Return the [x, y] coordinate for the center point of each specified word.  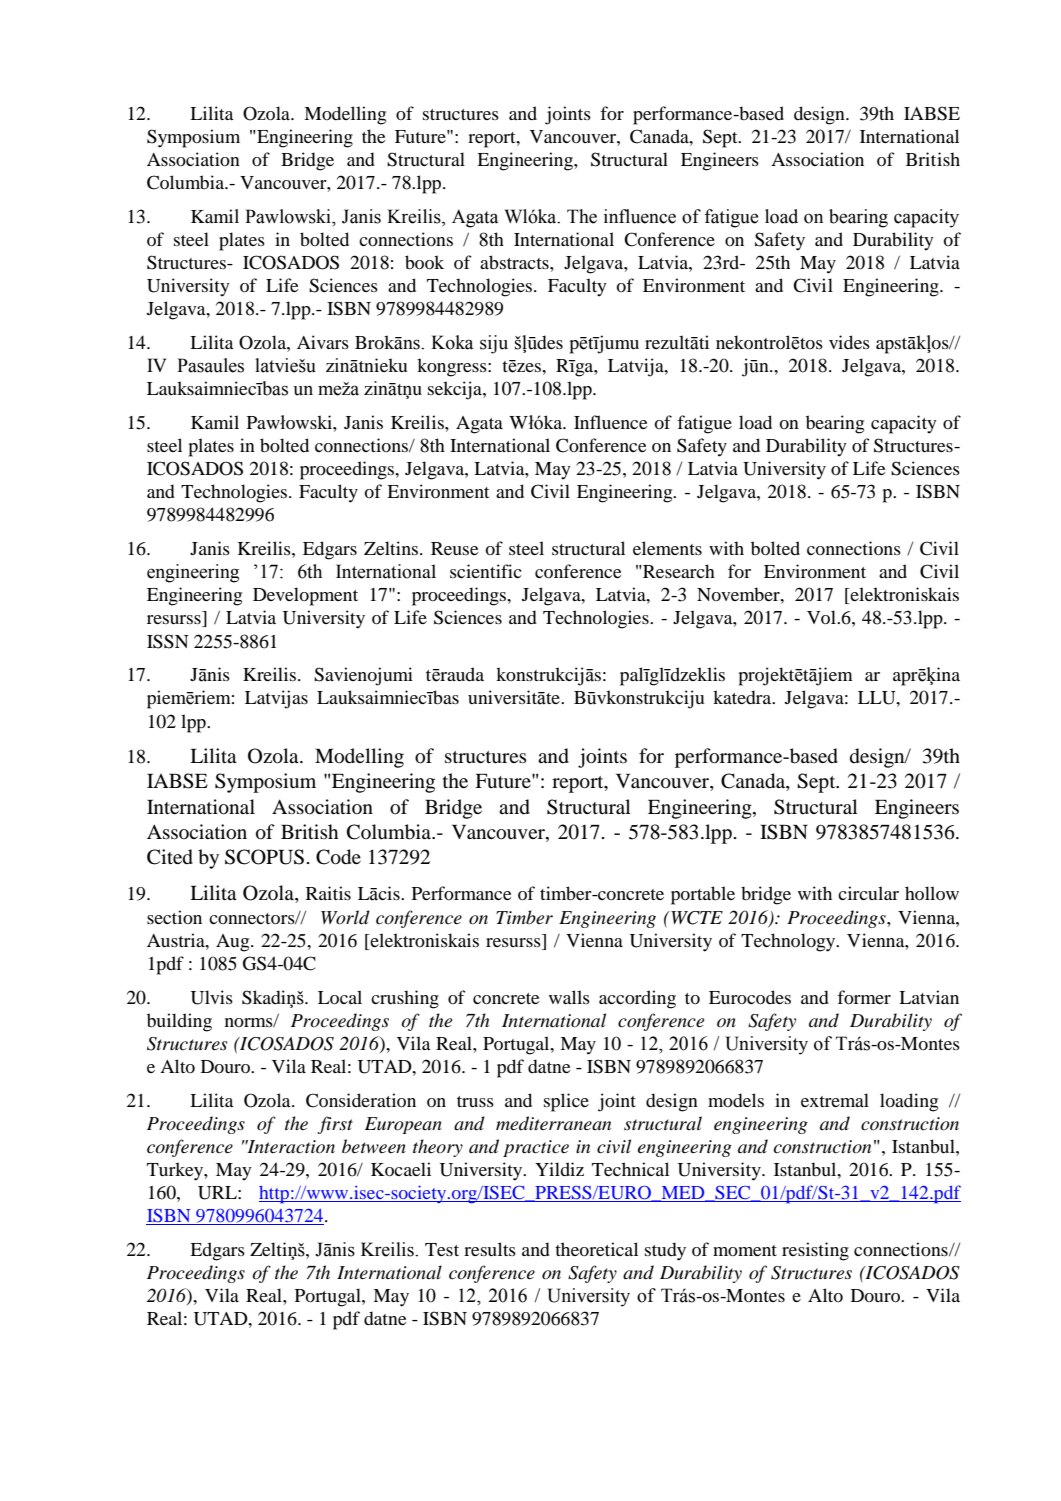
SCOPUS [264, 857]
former [864, 997]
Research [678, 571]
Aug [234, 943]
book [424, 262]
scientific [486, 571]
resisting [815, 1251]
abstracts [515, 262]
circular [868, 893]
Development [305, 596]
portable [703, 895]
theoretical [596, 1249]
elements [667, 548]
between [374, 1146]
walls [569, 997]
